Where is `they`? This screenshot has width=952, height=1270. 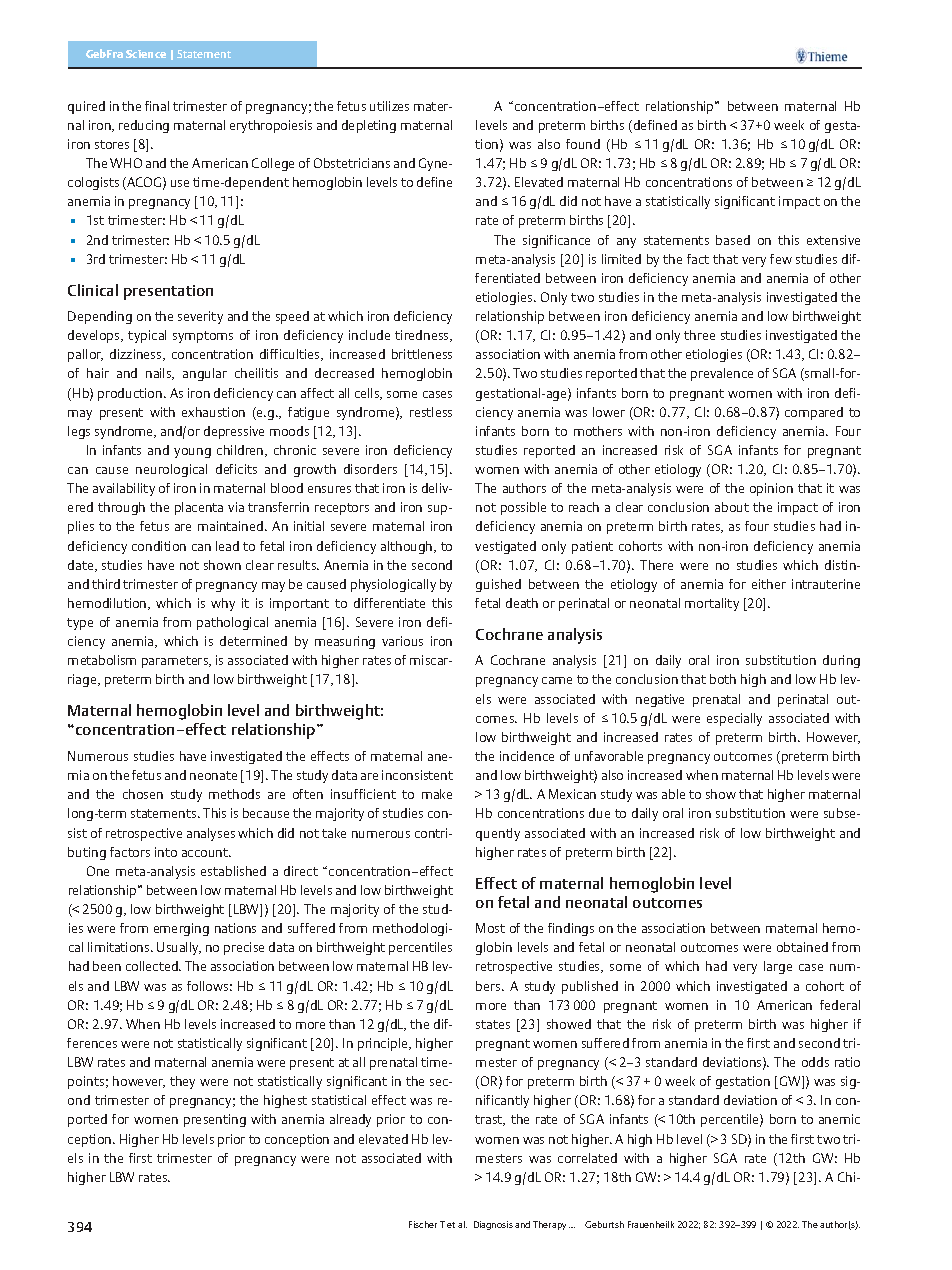 they is located at coordinates (182, 1082).
